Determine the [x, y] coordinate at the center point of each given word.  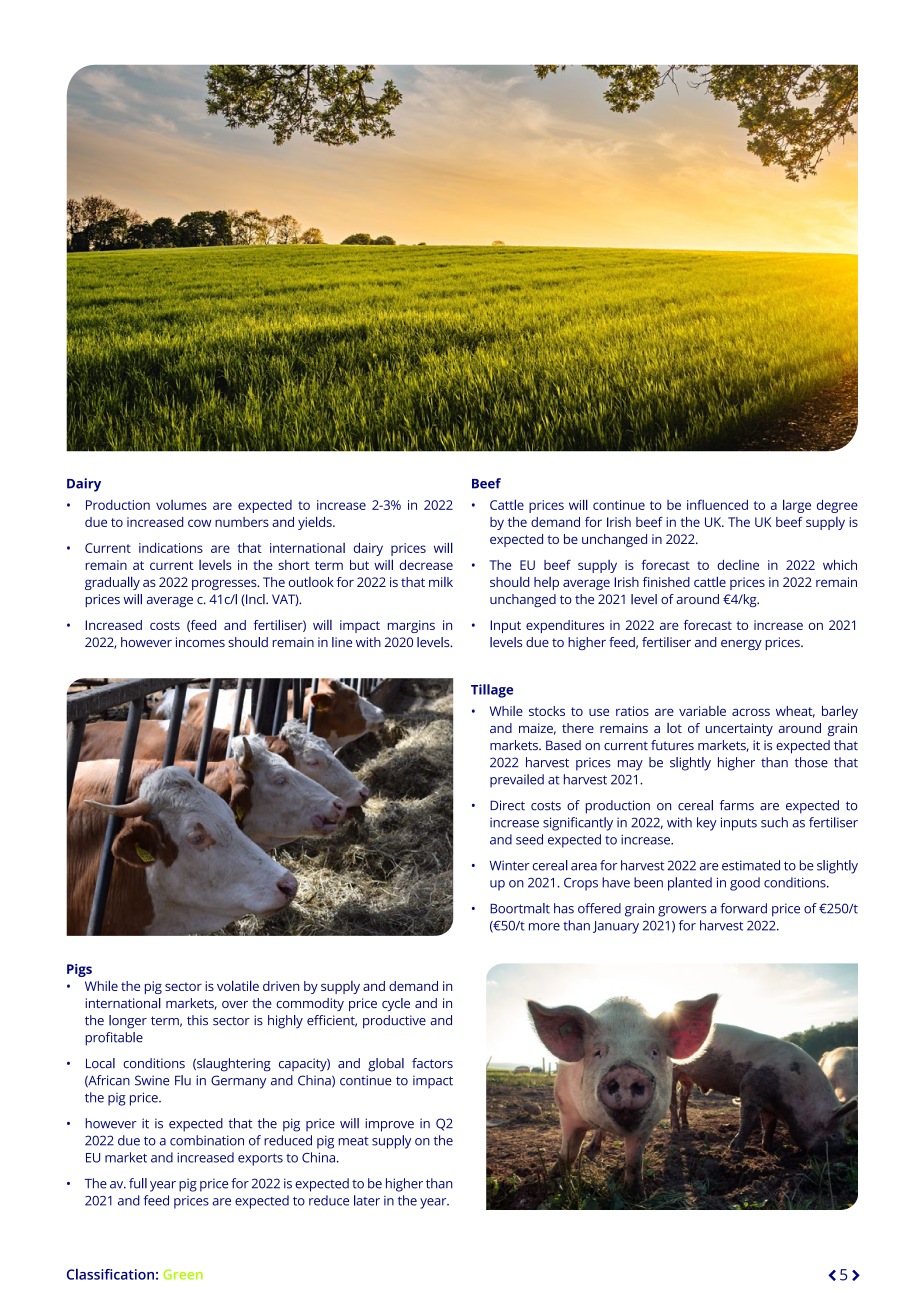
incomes [200, 642]
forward [743, 908]
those [811, 762]
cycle [396, 1004]
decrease [426, 565]
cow [199, 523]
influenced [717, 504]
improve [389, 1125]
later [367, 1200]
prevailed [517, 781]
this [197, 1020]
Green [183, 1274]
